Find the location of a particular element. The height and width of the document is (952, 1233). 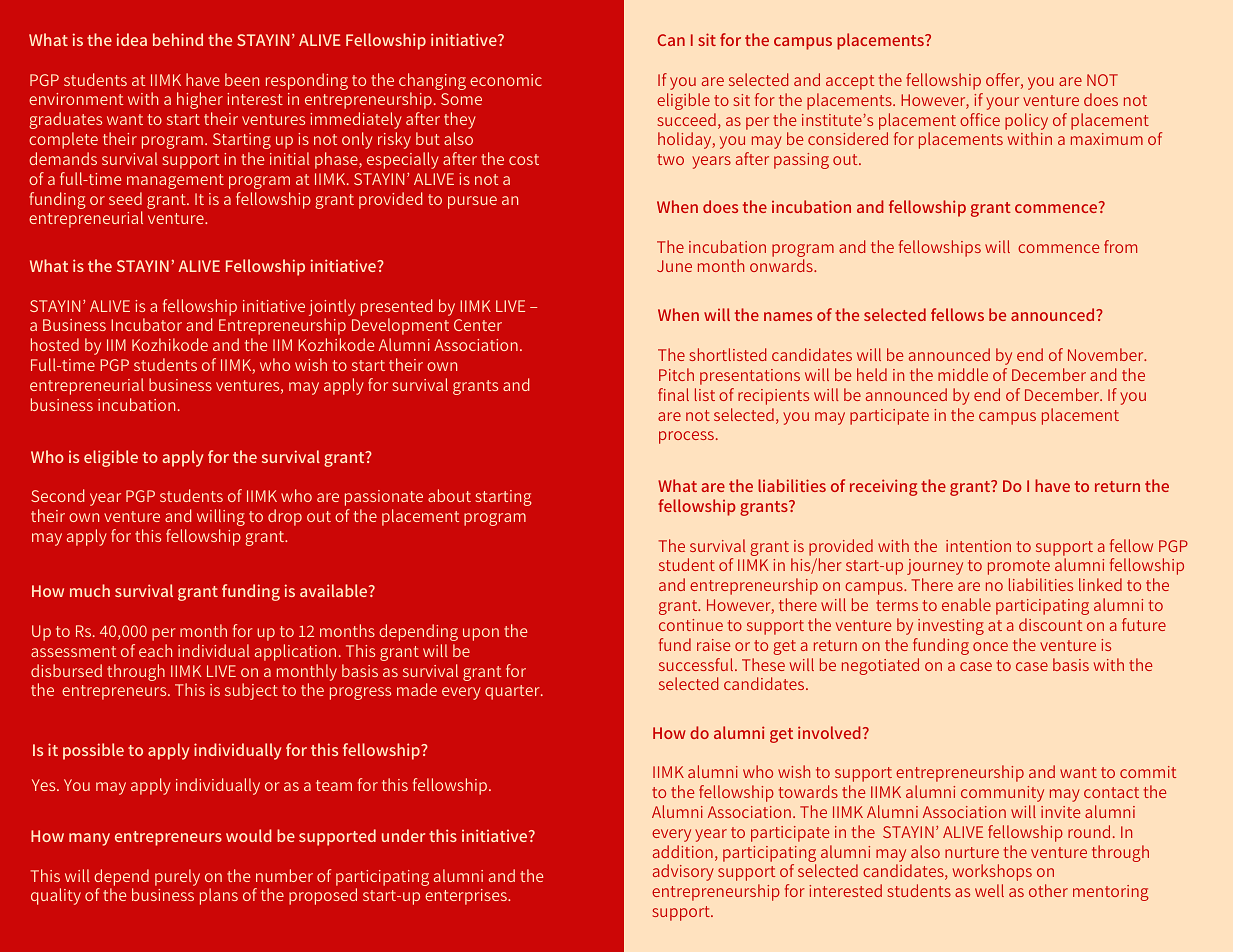

June is located at coordinates (674, 266).
